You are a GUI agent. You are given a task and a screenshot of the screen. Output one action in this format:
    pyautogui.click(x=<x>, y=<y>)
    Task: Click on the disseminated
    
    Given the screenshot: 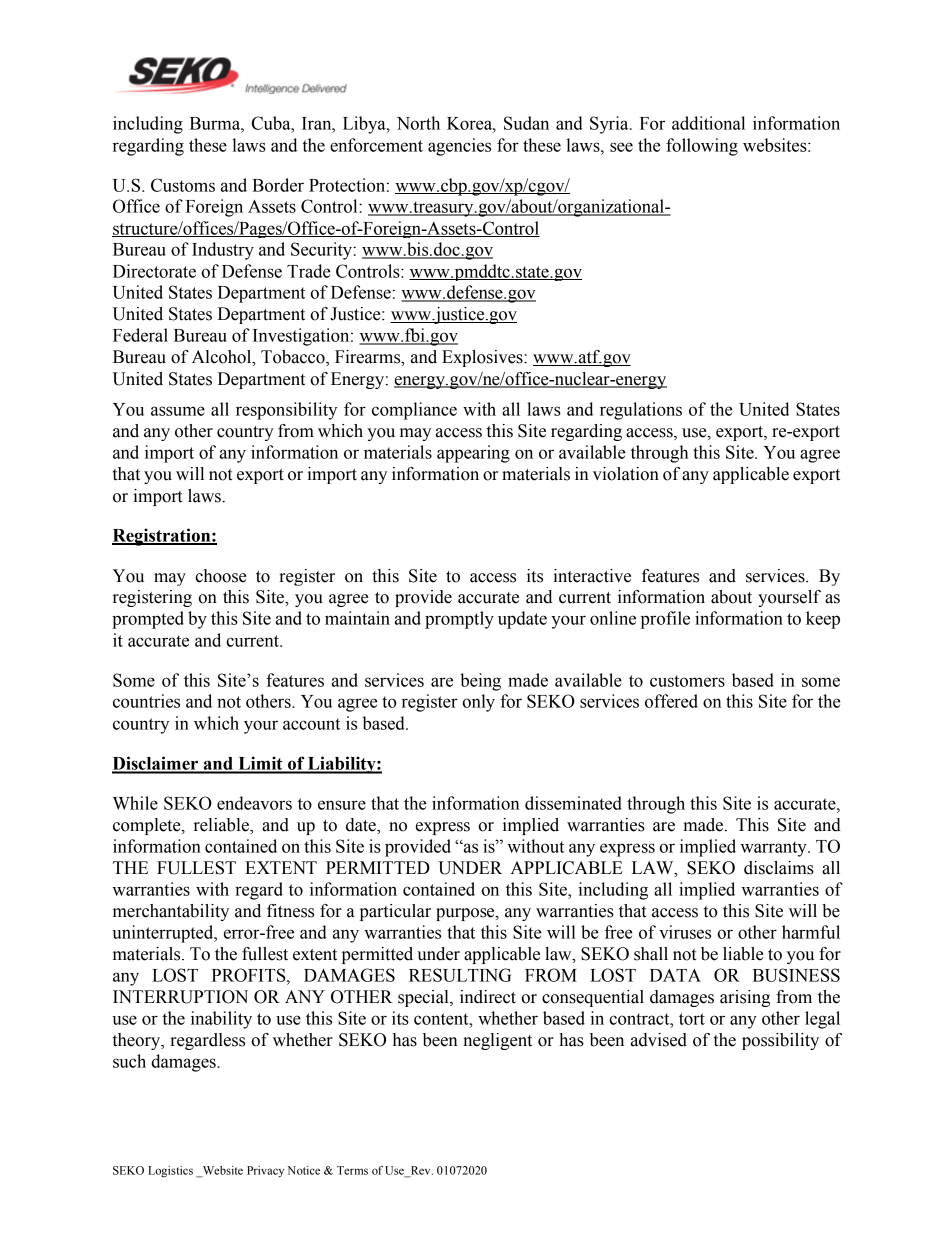 What is the action you would take?
    pyautogui.click(x=573, y=803)
